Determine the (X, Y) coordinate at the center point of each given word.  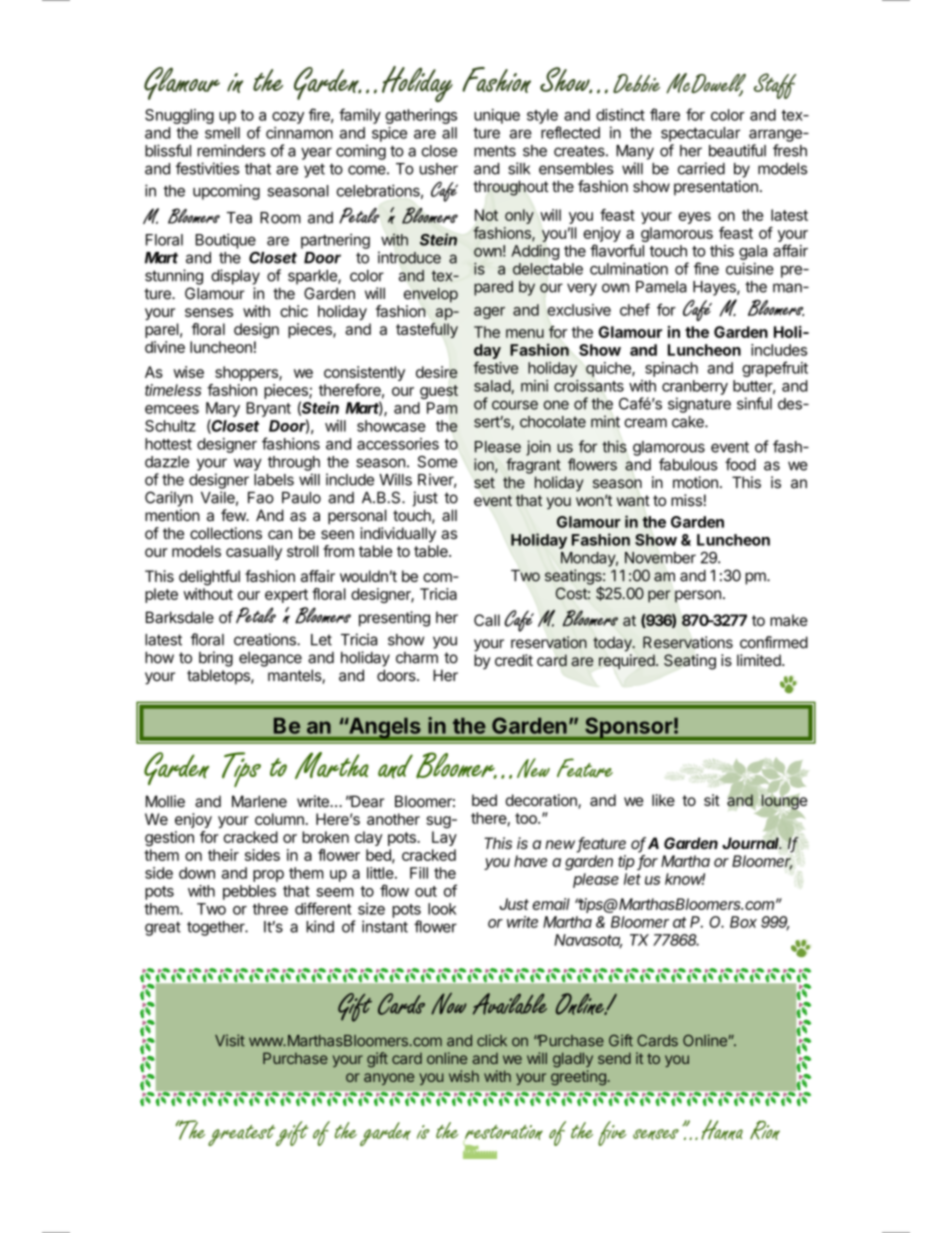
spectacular (700, 134)
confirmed (774, 642)
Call (487, 620)
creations (266, 639)
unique (497, 116)
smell (222, 133)
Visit (230, 1040)
